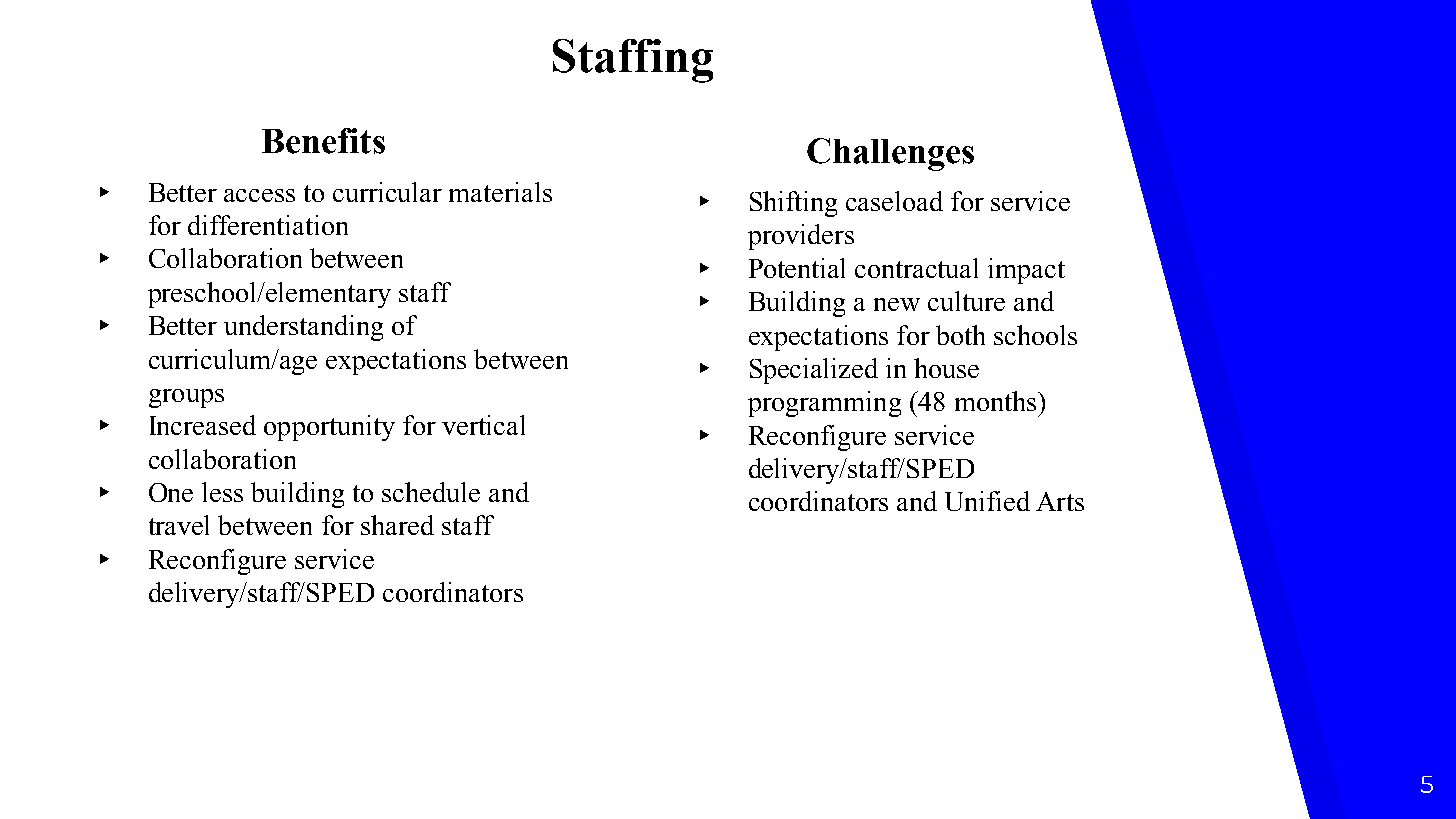 The height and width of the document is (819, 1456). I want to click on Shifting, so click(793, 204).
